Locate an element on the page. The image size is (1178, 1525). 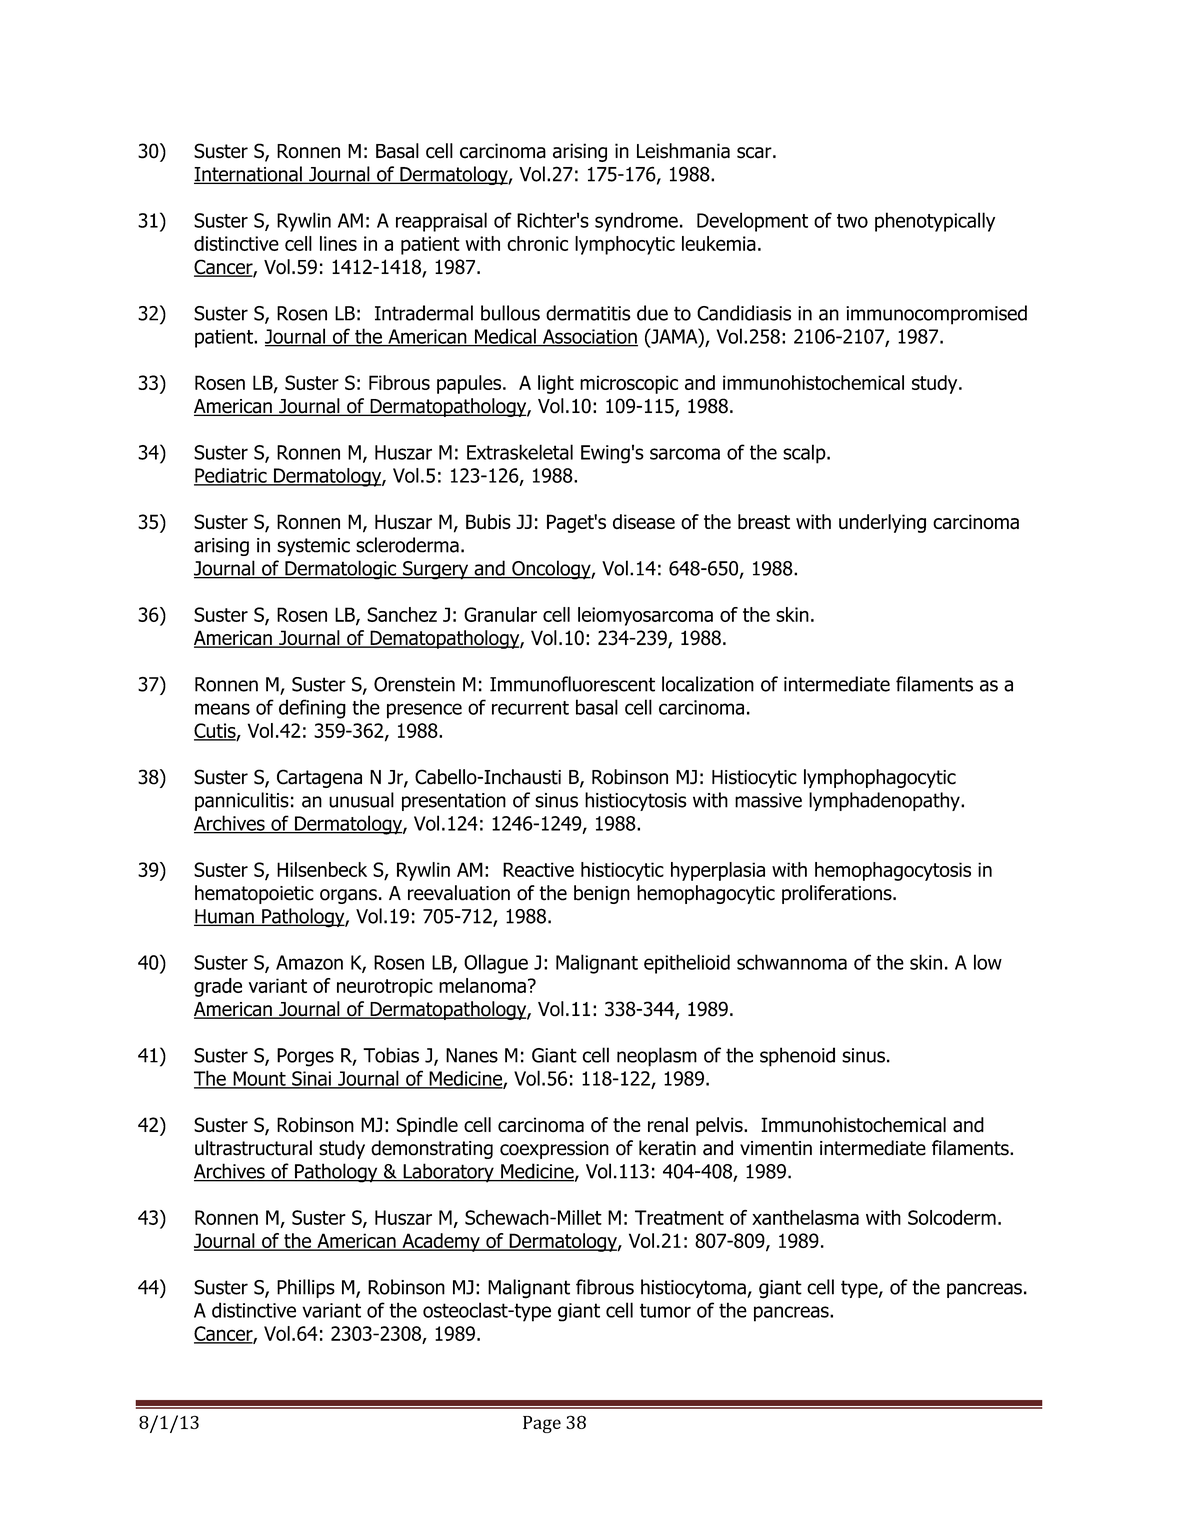
Phillips is located at coordinates (306, 1288).
